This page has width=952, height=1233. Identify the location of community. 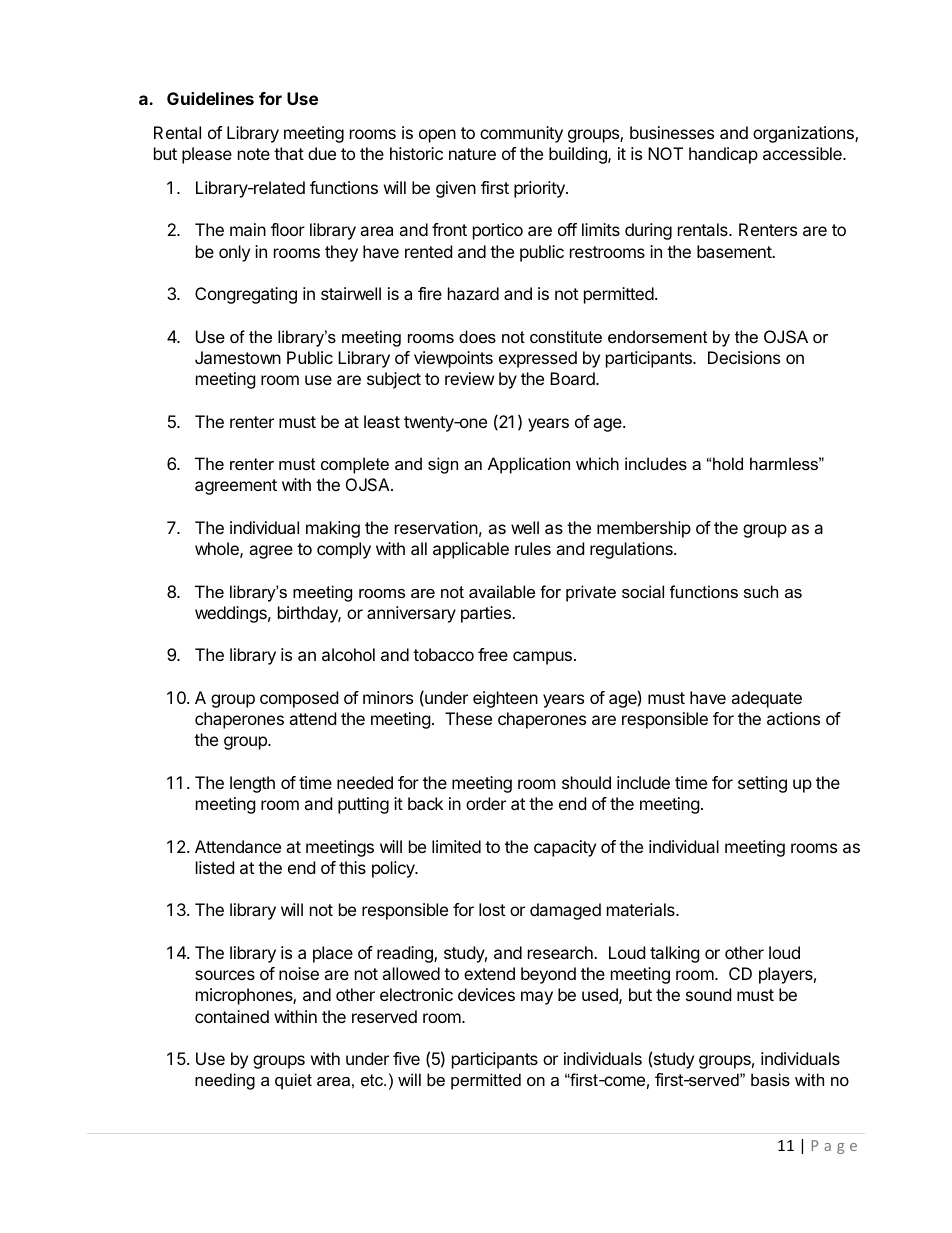
(521, 134).
